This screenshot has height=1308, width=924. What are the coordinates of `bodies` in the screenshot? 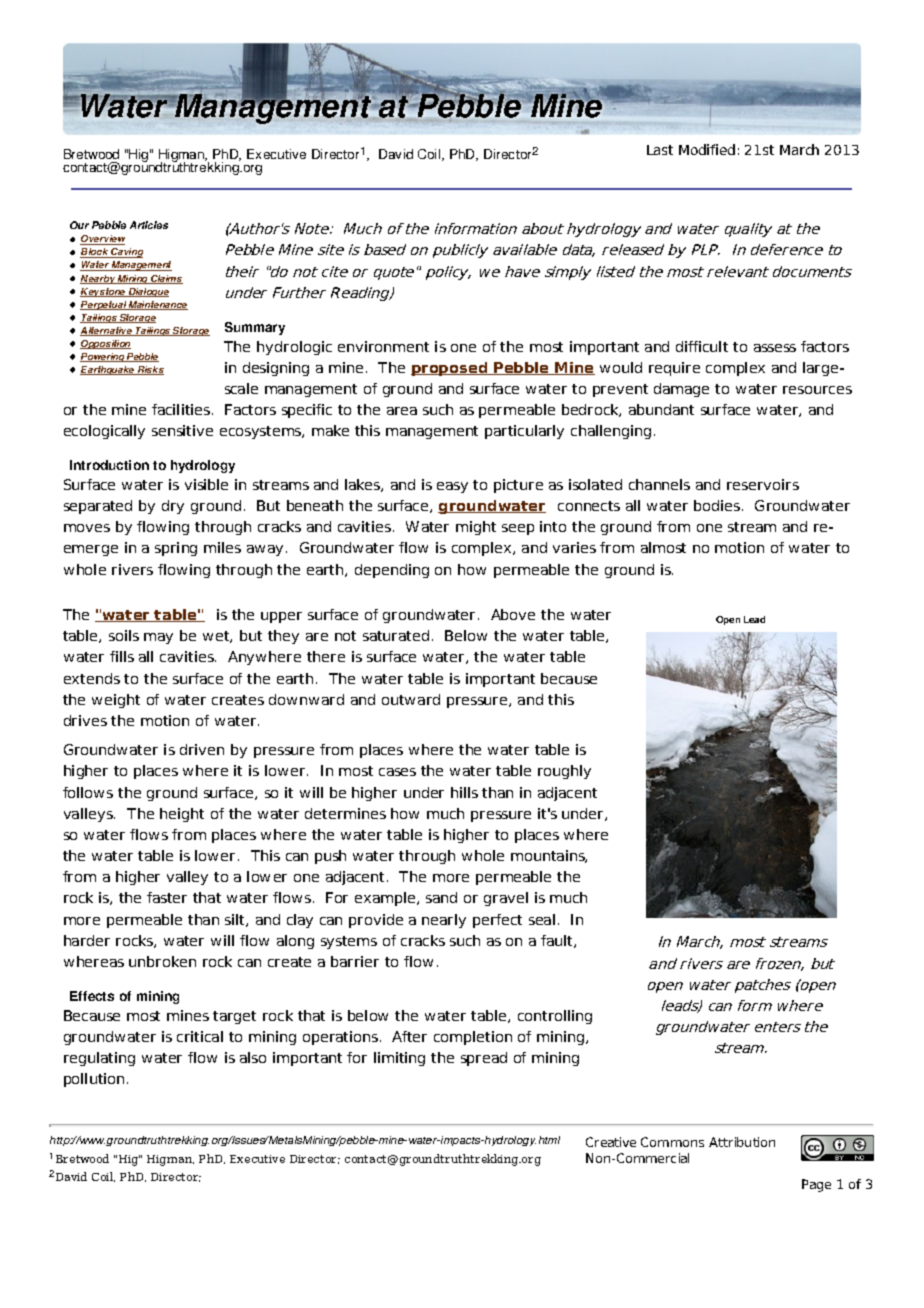 It's located at (718, 505).
